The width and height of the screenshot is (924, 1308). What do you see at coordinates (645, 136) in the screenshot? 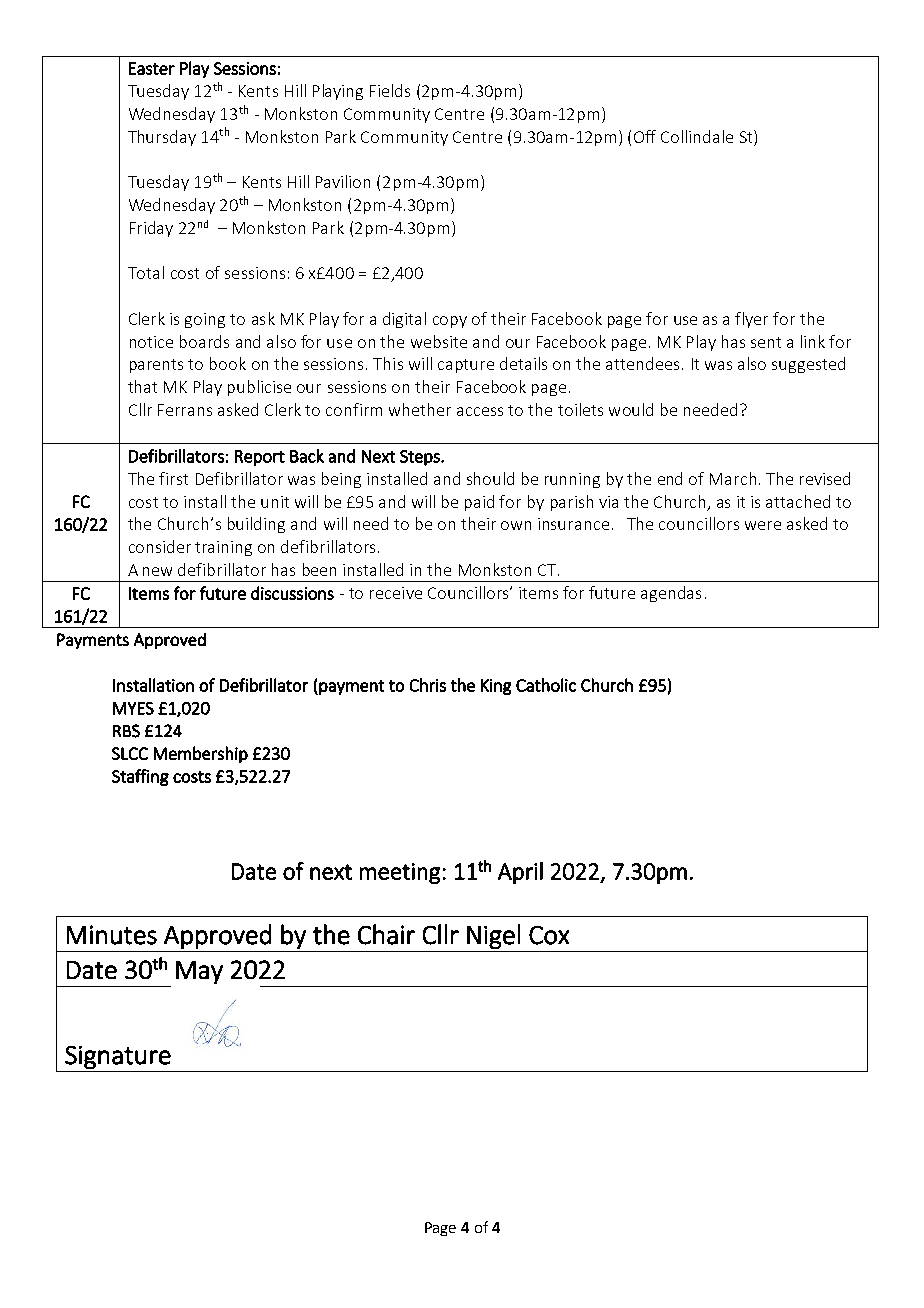
I see `Off` at bounding box center [645, 136].
